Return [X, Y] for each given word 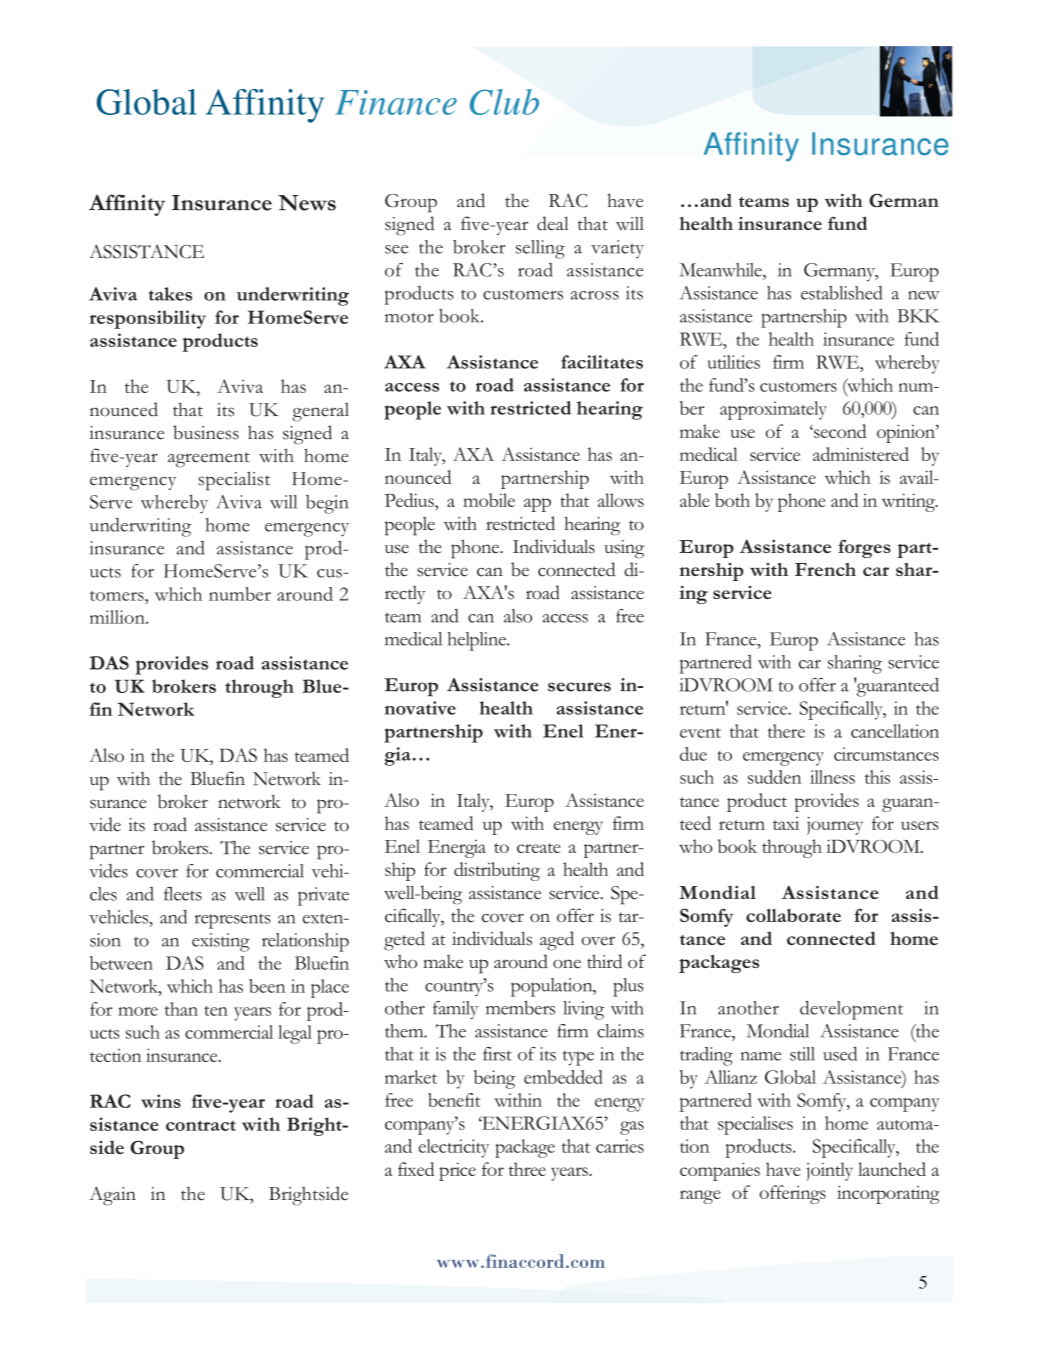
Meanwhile [722, 270]
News [307, 203]
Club [504, 102]
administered [861, 454]
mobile [489, 500]
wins [161, 1101]
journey [835, 826]
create [539, 848]
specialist [234, 481]
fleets [183, 894]
